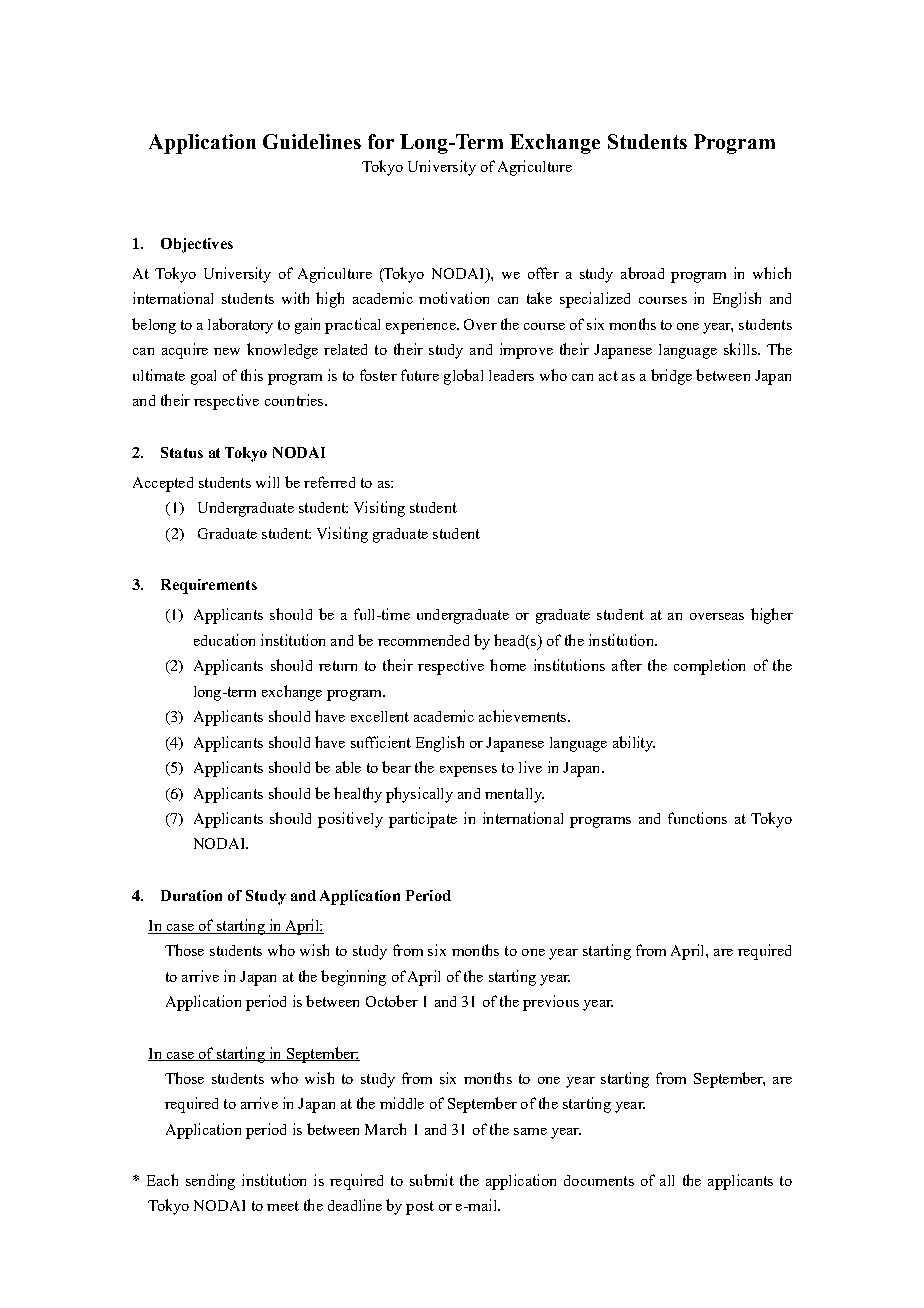 Image resolution: width=924 pixels, height=1308 pixels. I want to click on referred, so click(329, 482).
